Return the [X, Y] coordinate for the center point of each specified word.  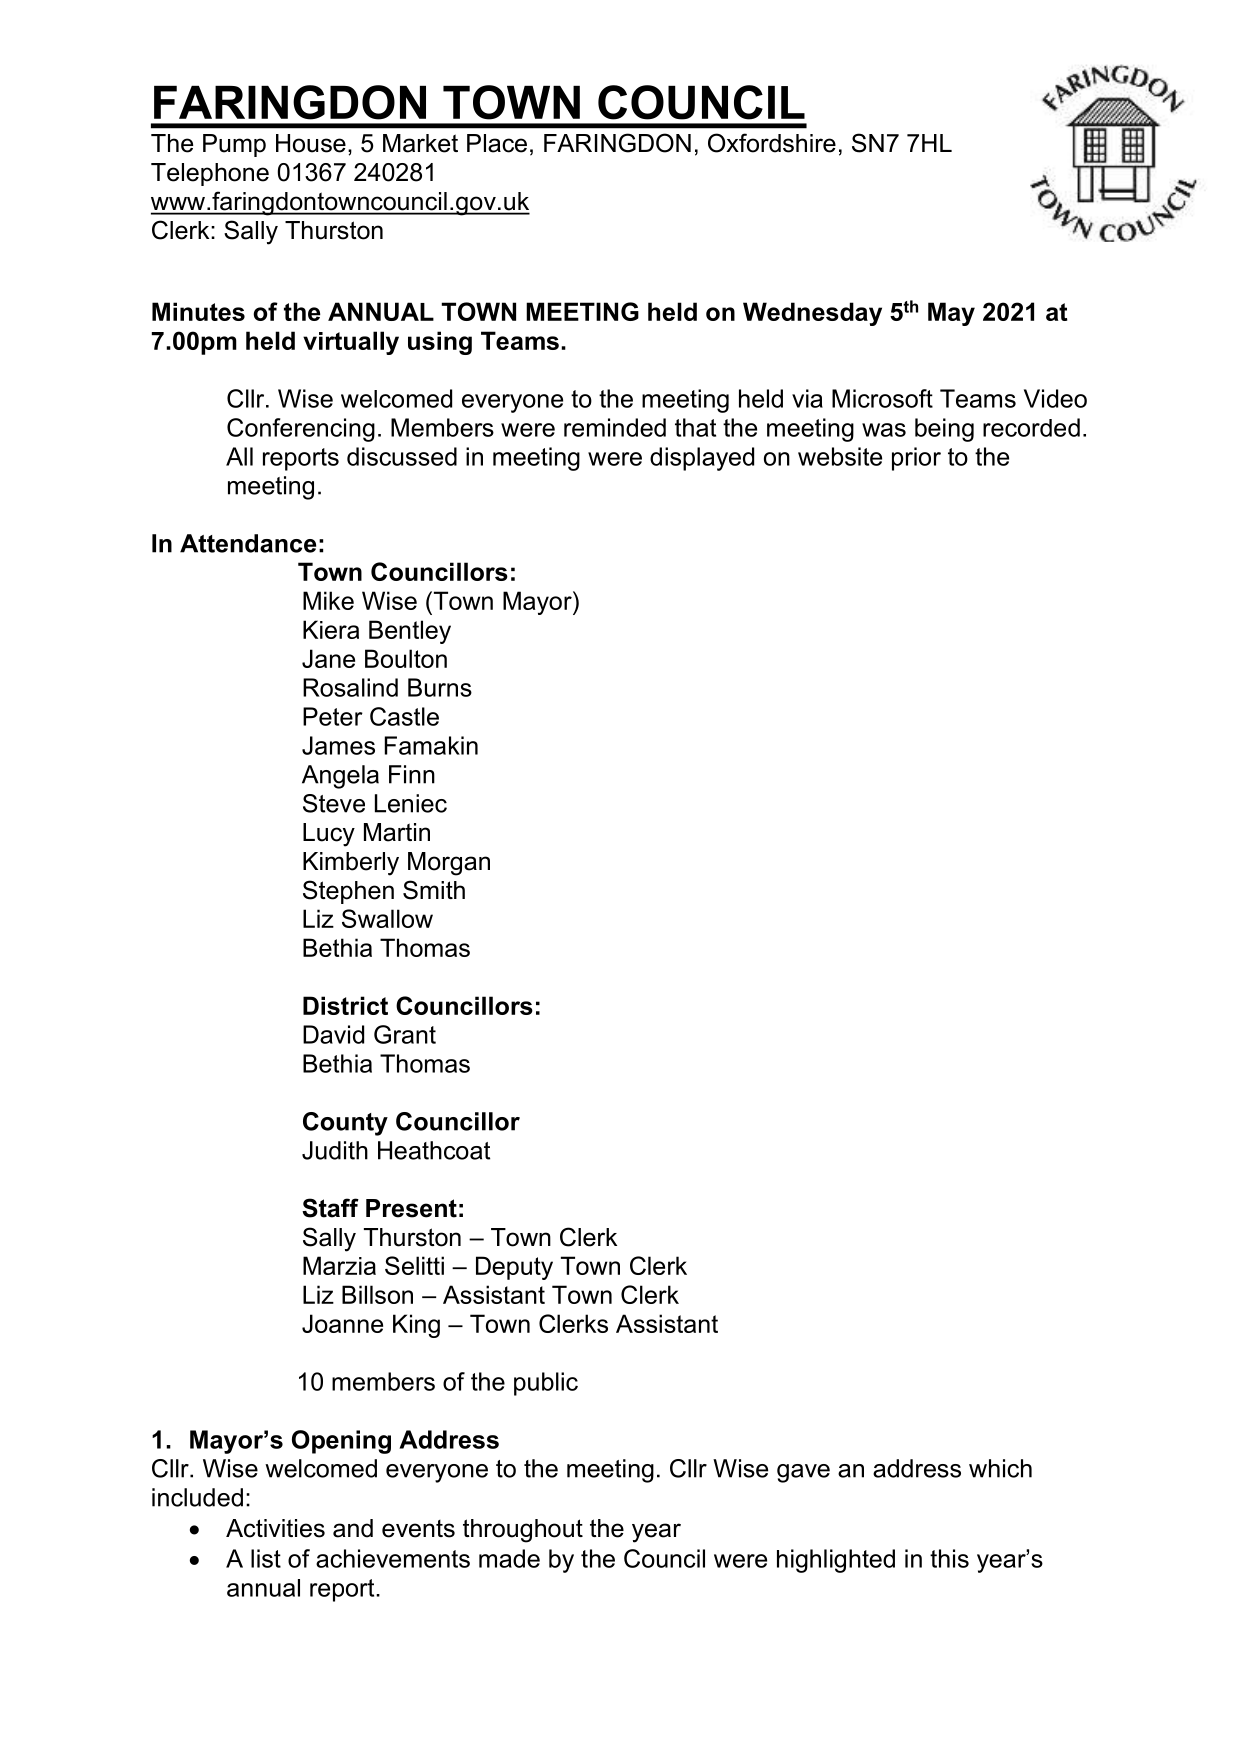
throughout [523, 1531]
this [949, 1558]
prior [916, 459]
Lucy [329, 835]
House [311, 143]
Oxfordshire [772, 143]
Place [497, 143]
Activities [275, 1528]
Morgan [449, 864]
